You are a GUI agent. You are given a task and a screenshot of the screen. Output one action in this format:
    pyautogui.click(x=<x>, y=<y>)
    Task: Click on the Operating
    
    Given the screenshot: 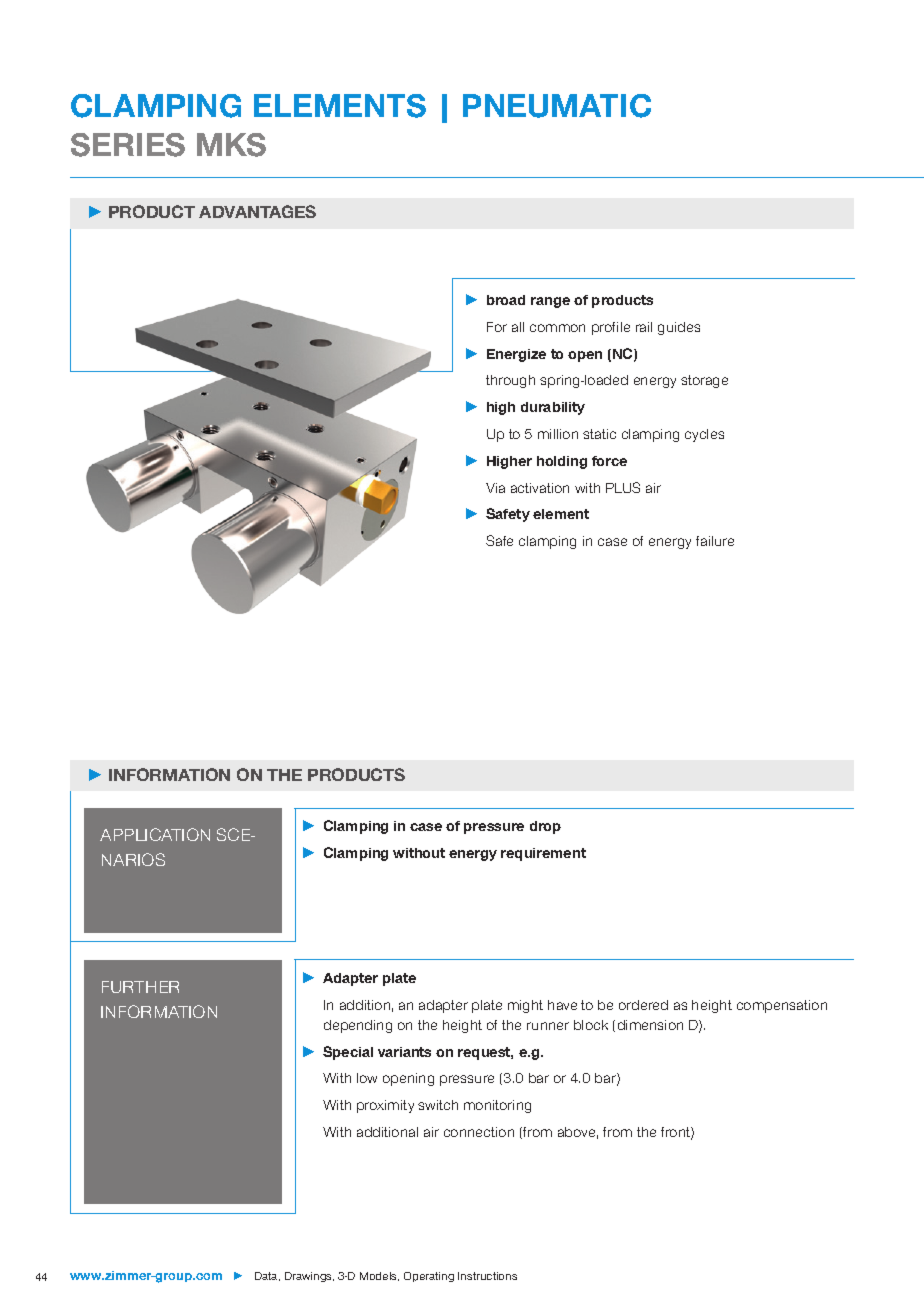 What is the action you would take?
    pyautogui.click(x=429, y=1277)
